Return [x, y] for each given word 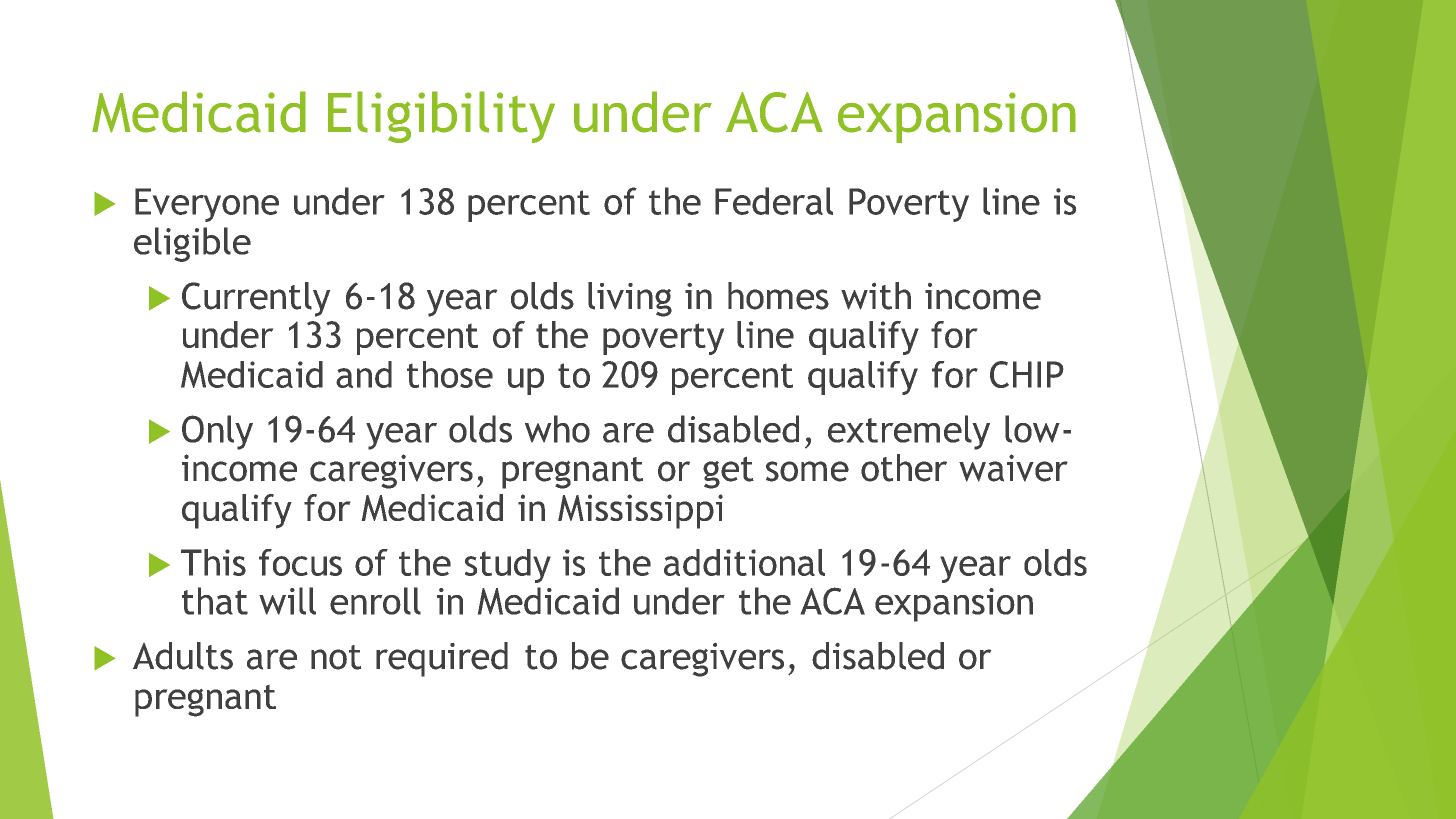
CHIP [1026, 374]
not [336, 657]
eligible [192, 244]
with [876, 296]
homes [778, 296]
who [557, 429]
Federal [774, 201]
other [904, 468]
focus [300, 562]
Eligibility [441, 117]
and [364, 374]
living [630, 299]
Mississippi [640, 511]
